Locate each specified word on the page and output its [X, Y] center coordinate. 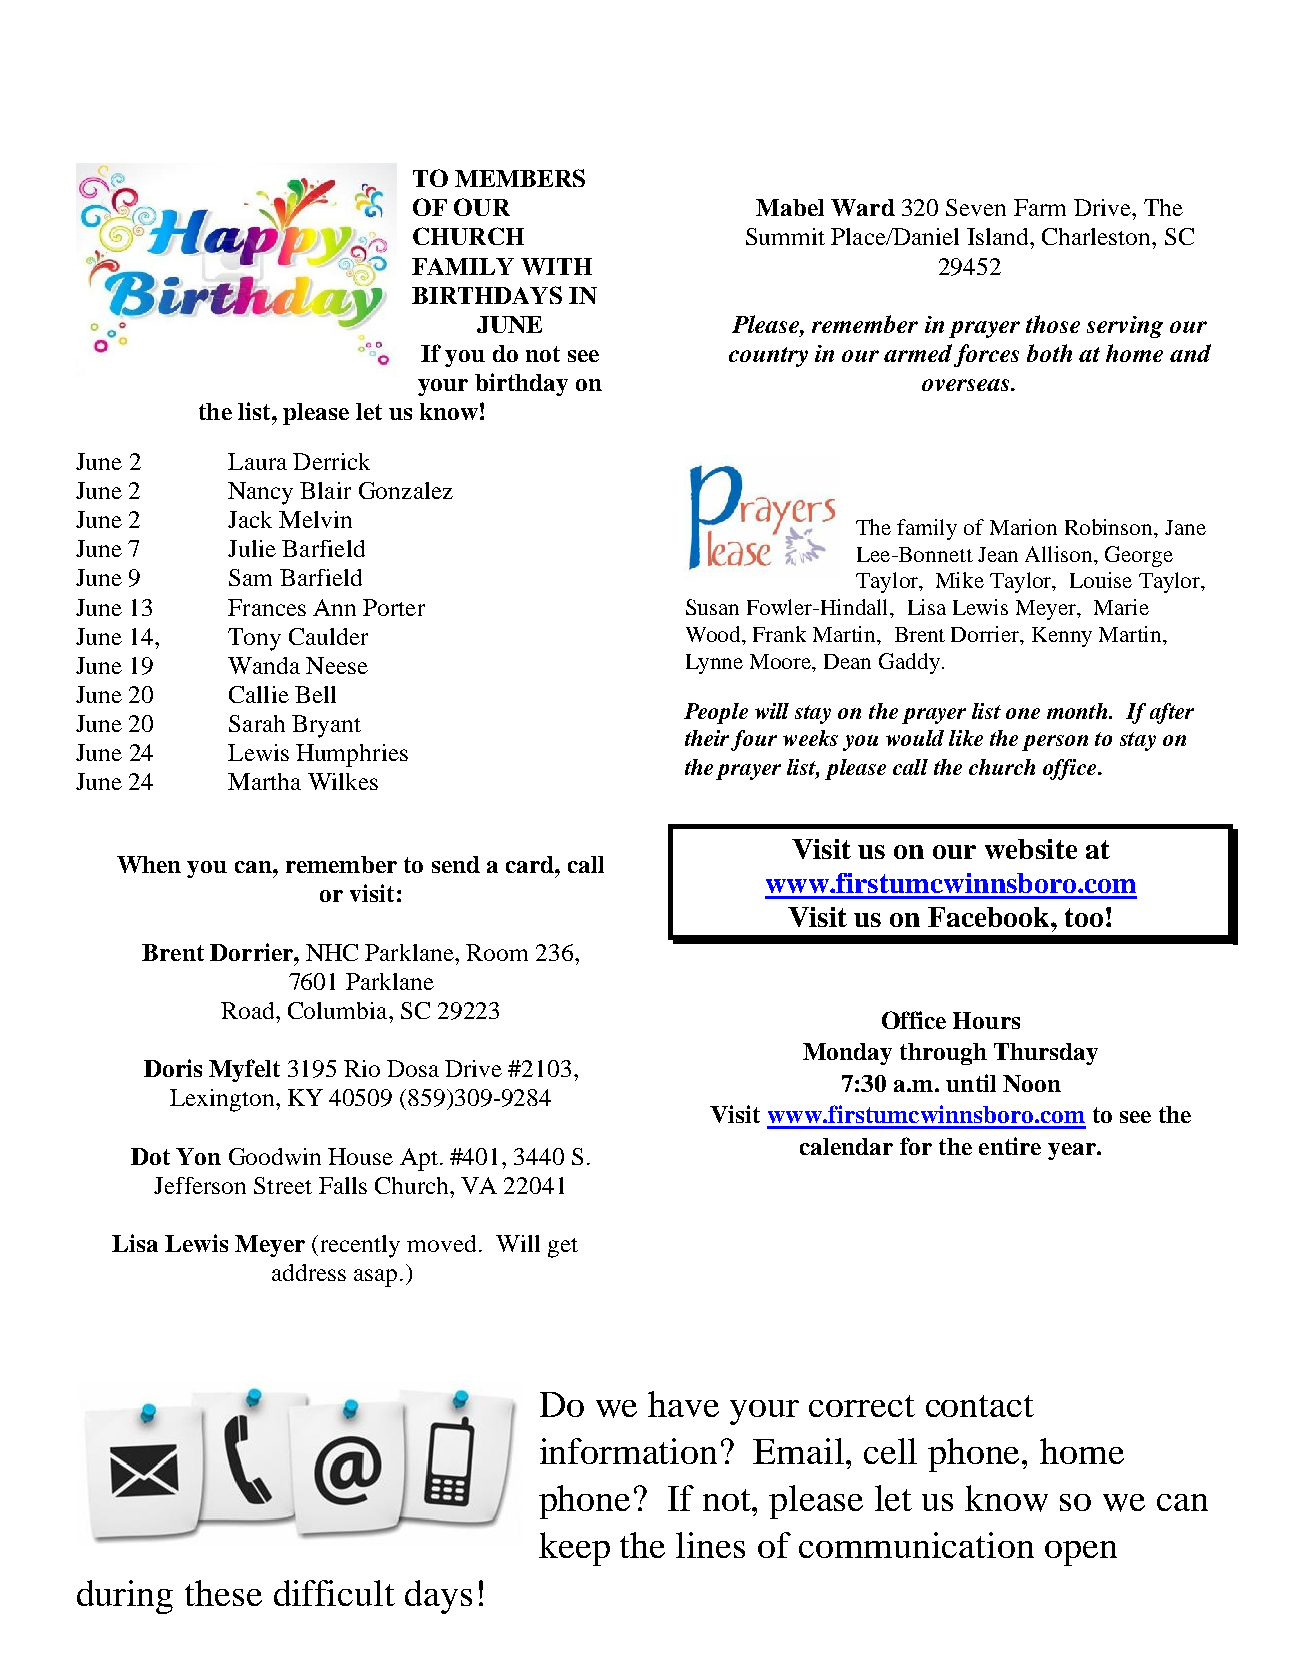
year [1073, 1151]
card [531, 864]
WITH [556, 266]
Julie [252, 548]
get [563, 1248]
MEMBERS [520, 178]
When [149, 864]
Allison [1060, 554]
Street [283, 1185]
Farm [1040, 207]
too [1084, 917]
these [223, 1593]
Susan [712, 607]
